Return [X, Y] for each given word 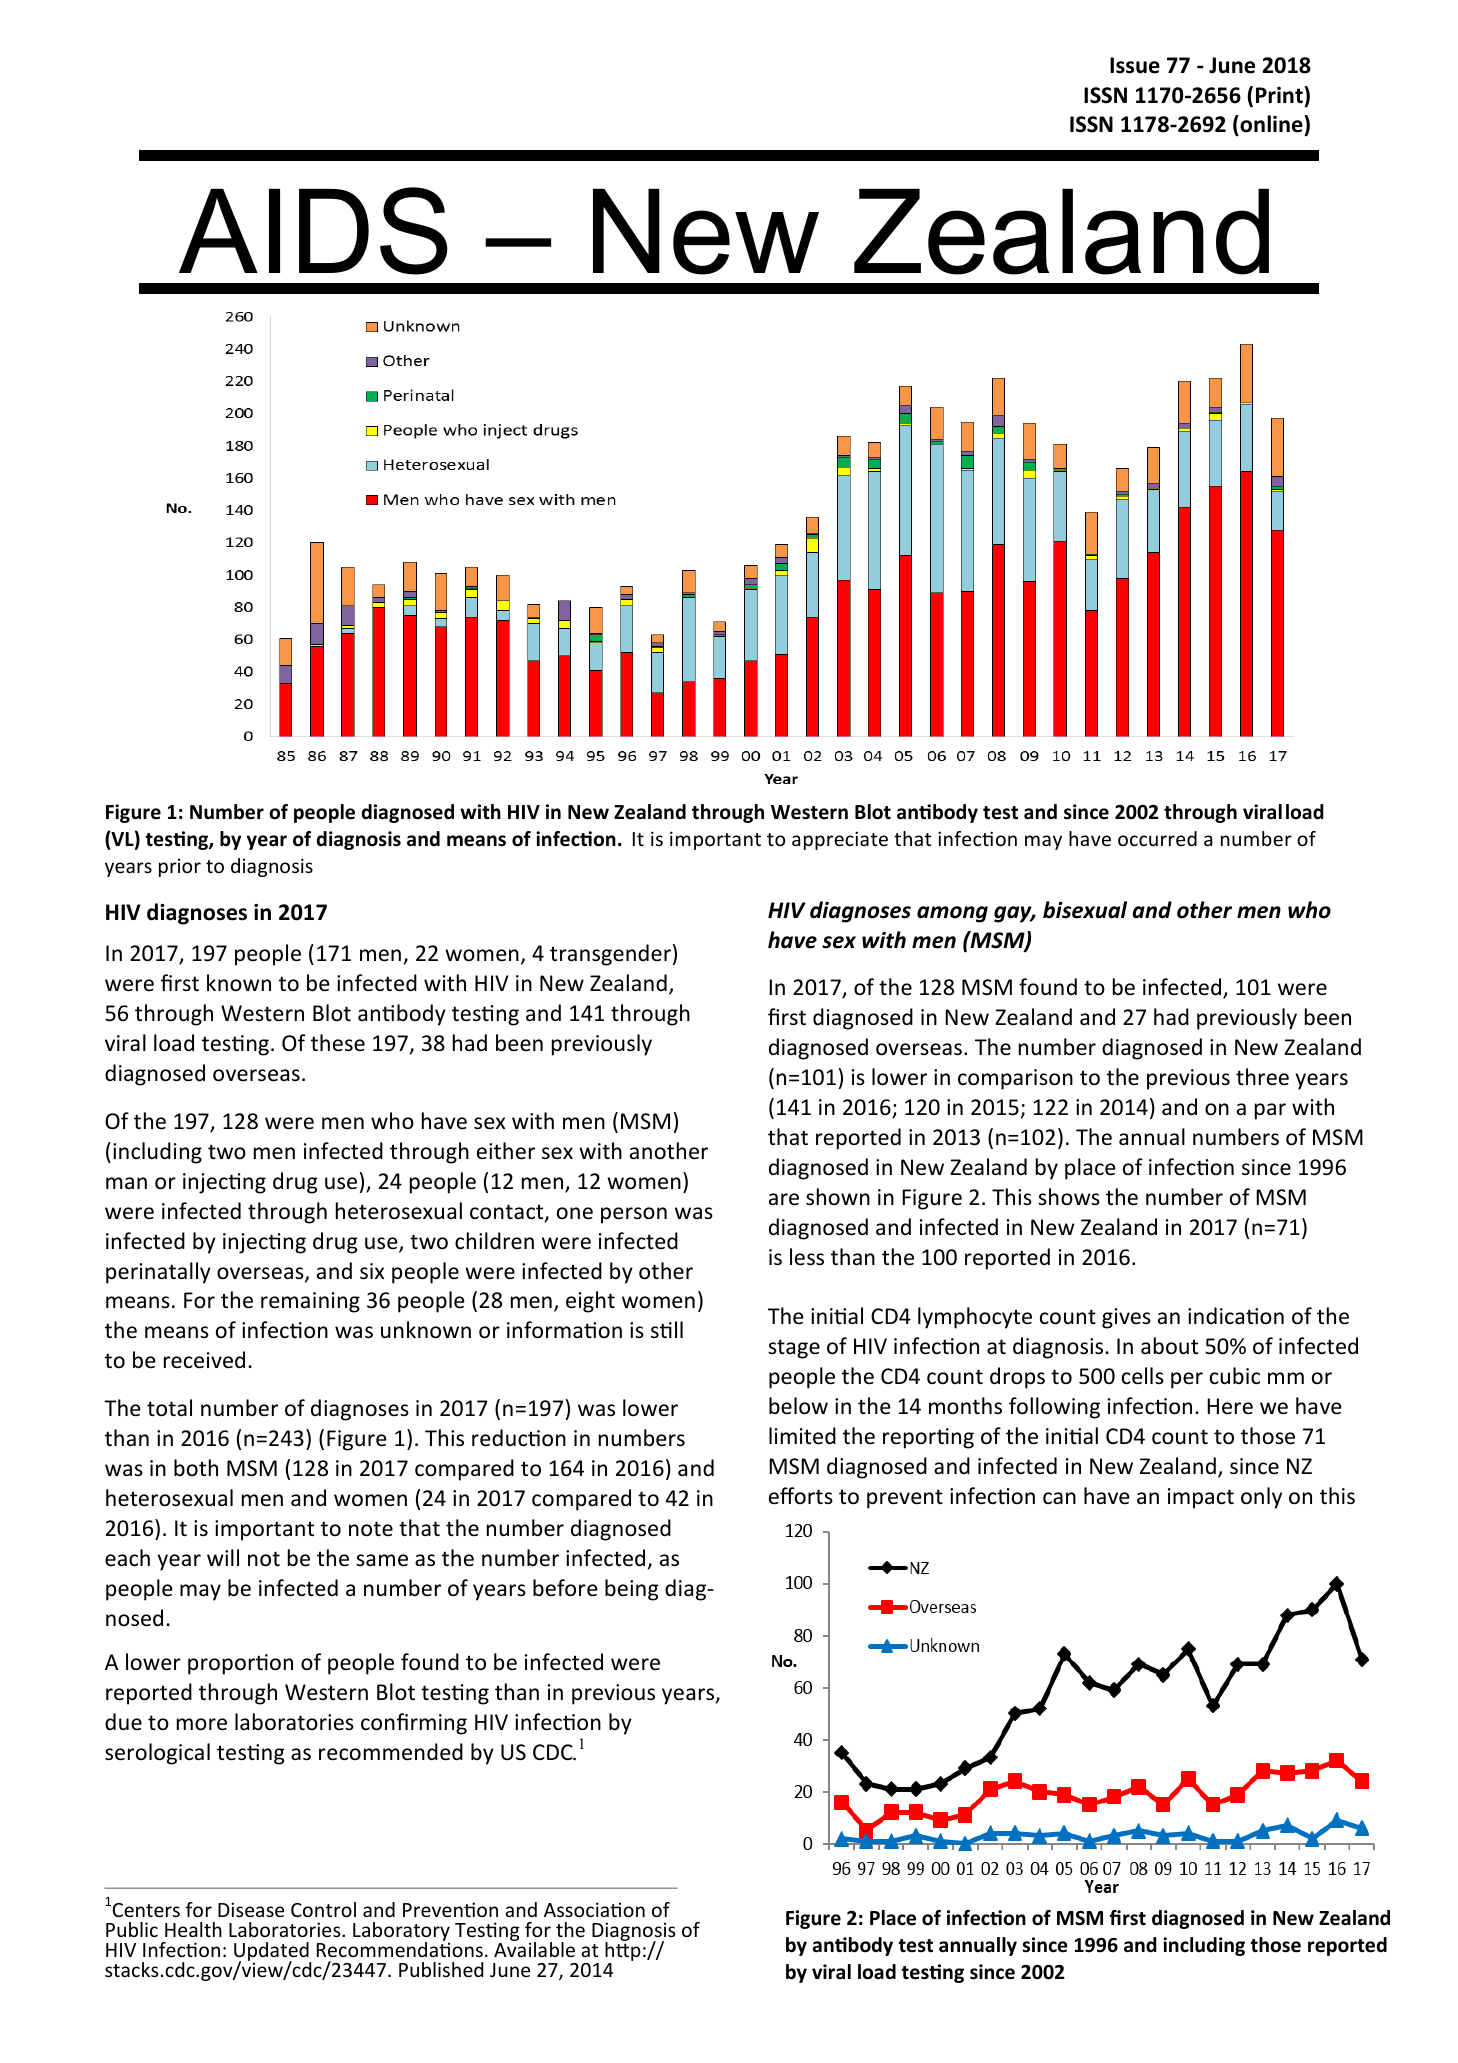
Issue [1135, 65]
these [338, 1043]
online [1271, 124]
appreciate [840, 840]
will [223, 1557]
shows [1069, 1197]
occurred [1157, 838]
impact [1201, 1498]
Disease [251, 1909]
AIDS [313, 231]
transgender [610, 955]
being [632, 1590]
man [126, 1183]
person [634, 1215]
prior [180, 867]
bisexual [1085, 910]
